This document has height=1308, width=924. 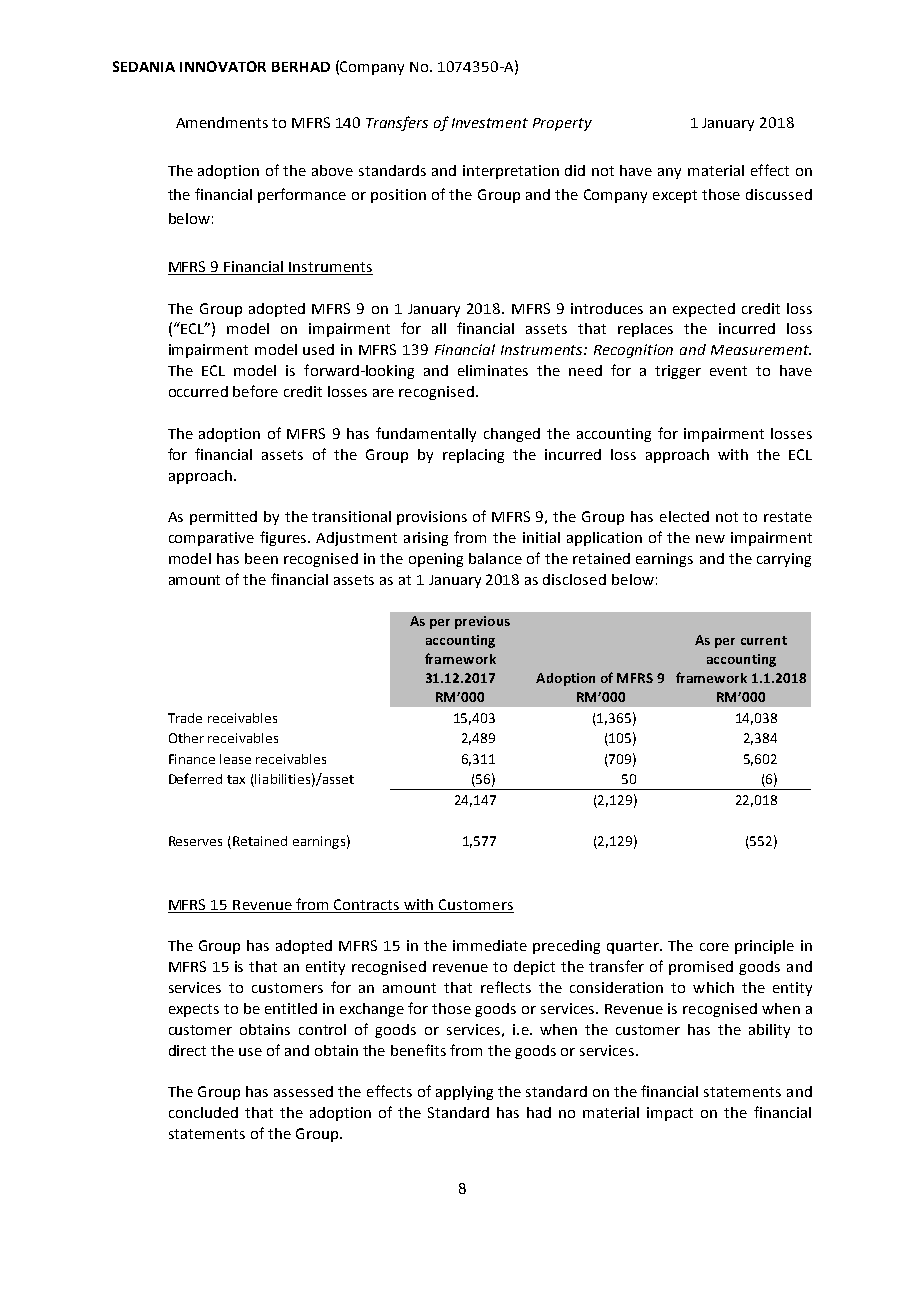 What do you see at coordinates (675, 196) in the document?
I see `except` at bounding box center [675, 196].
